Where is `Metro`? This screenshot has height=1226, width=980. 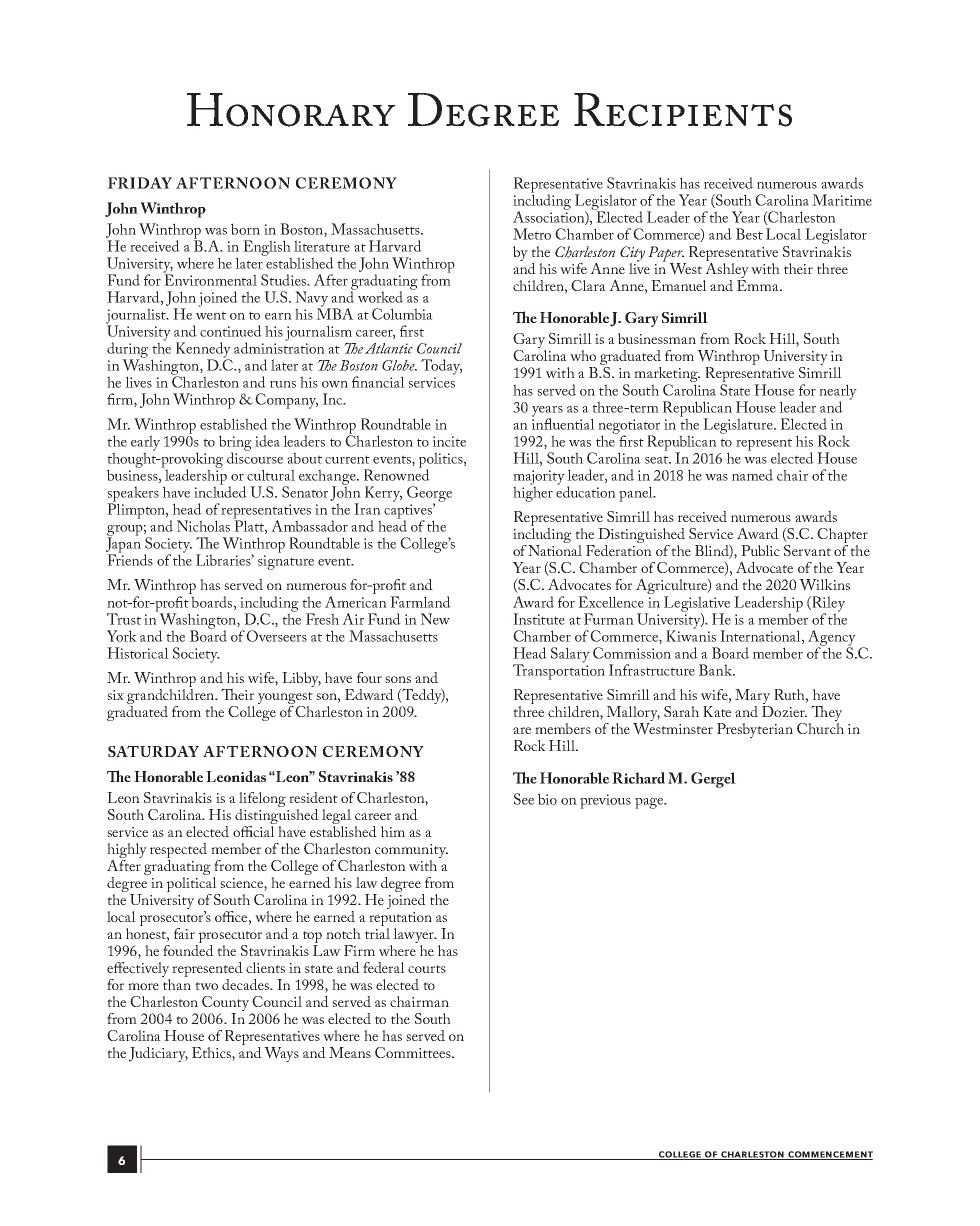 Metro is located at coordinates (532, 234).
